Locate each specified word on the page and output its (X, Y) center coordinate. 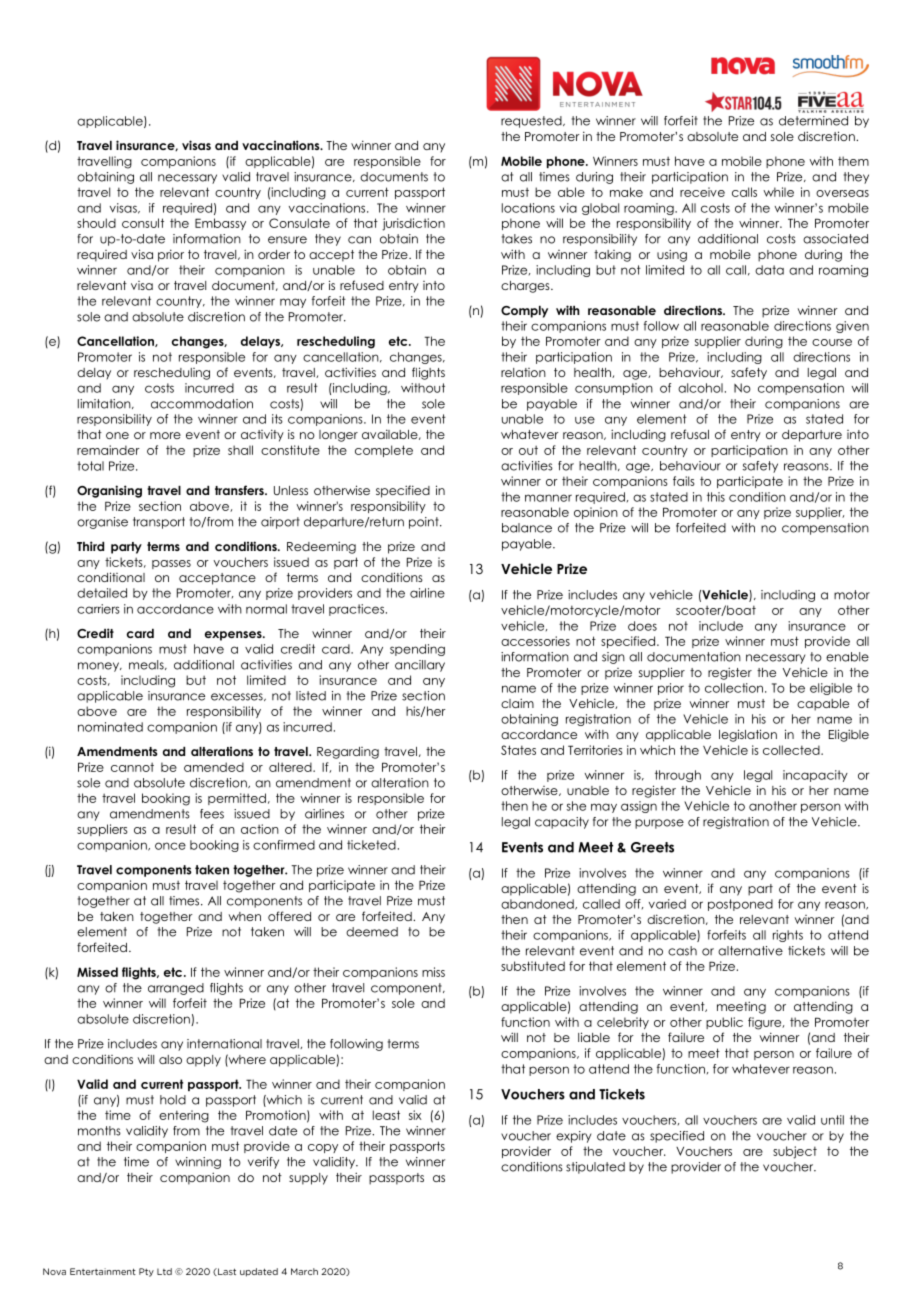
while (778, 192)
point (425, 523)
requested (532, 122)
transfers (240, 490)
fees (212, 814)
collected (792, 750)
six (415, 1115)
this (716, 497)
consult (143, 223)
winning (198, 1163)
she (576, 806)
